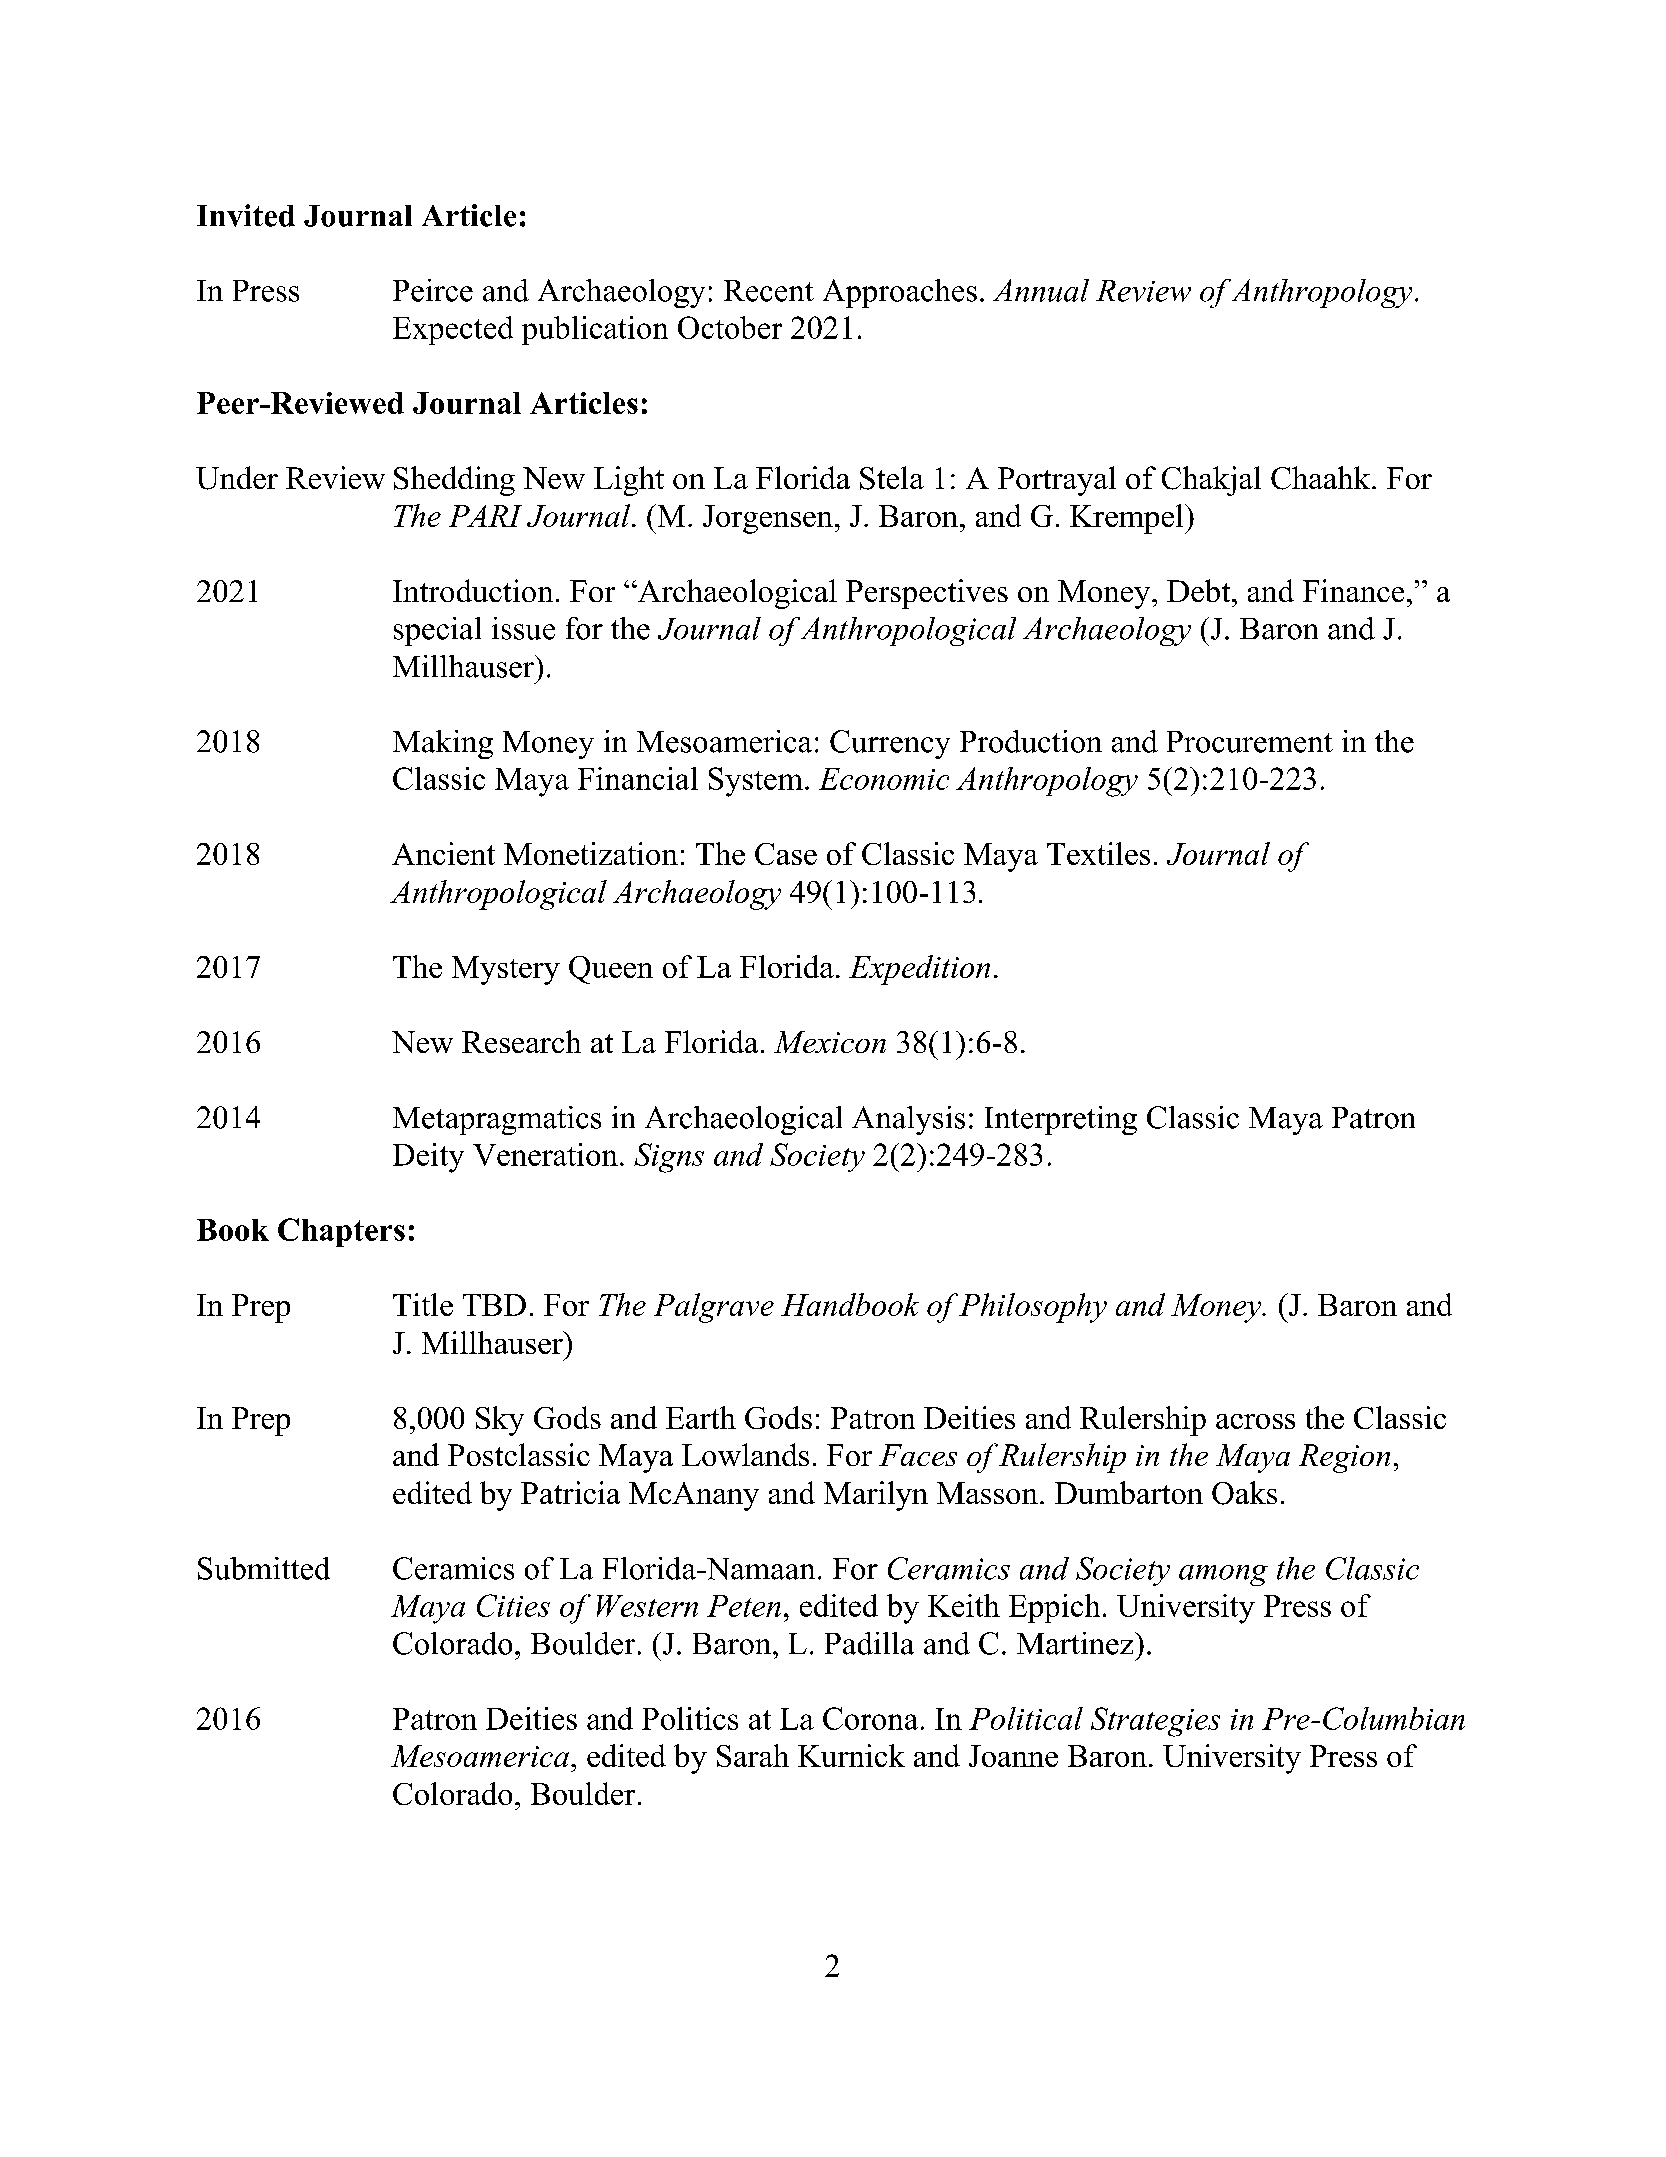  What do you see at coordinates (433, 290) in the screenshot?
I see `Peirce` at bounding box center [433, 290].
